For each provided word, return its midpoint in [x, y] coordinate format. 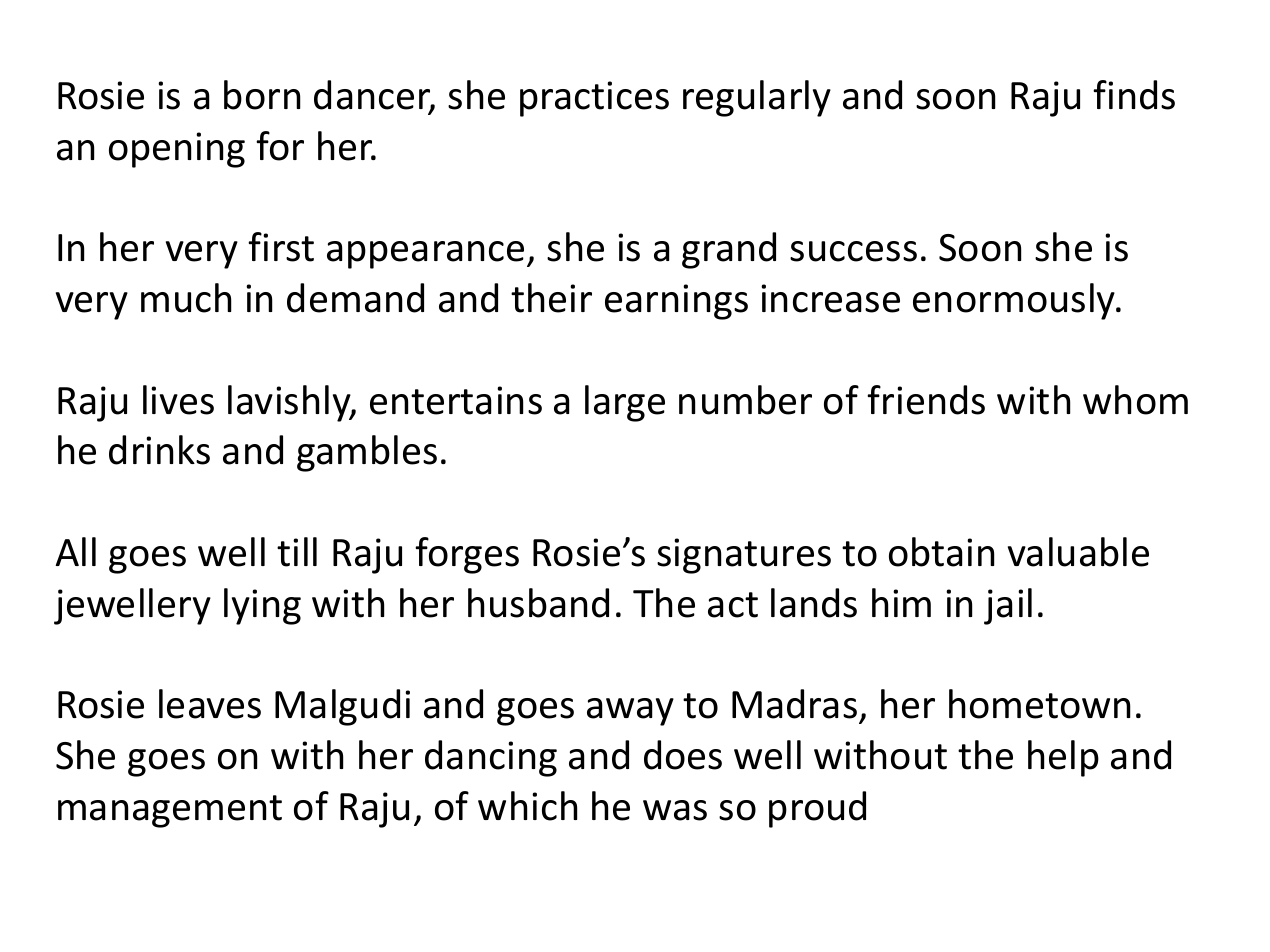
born [262, 95]
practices [594, 99]
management [170, 811]
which [527, 806]
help [1063, 758]
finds [1134, 95]
